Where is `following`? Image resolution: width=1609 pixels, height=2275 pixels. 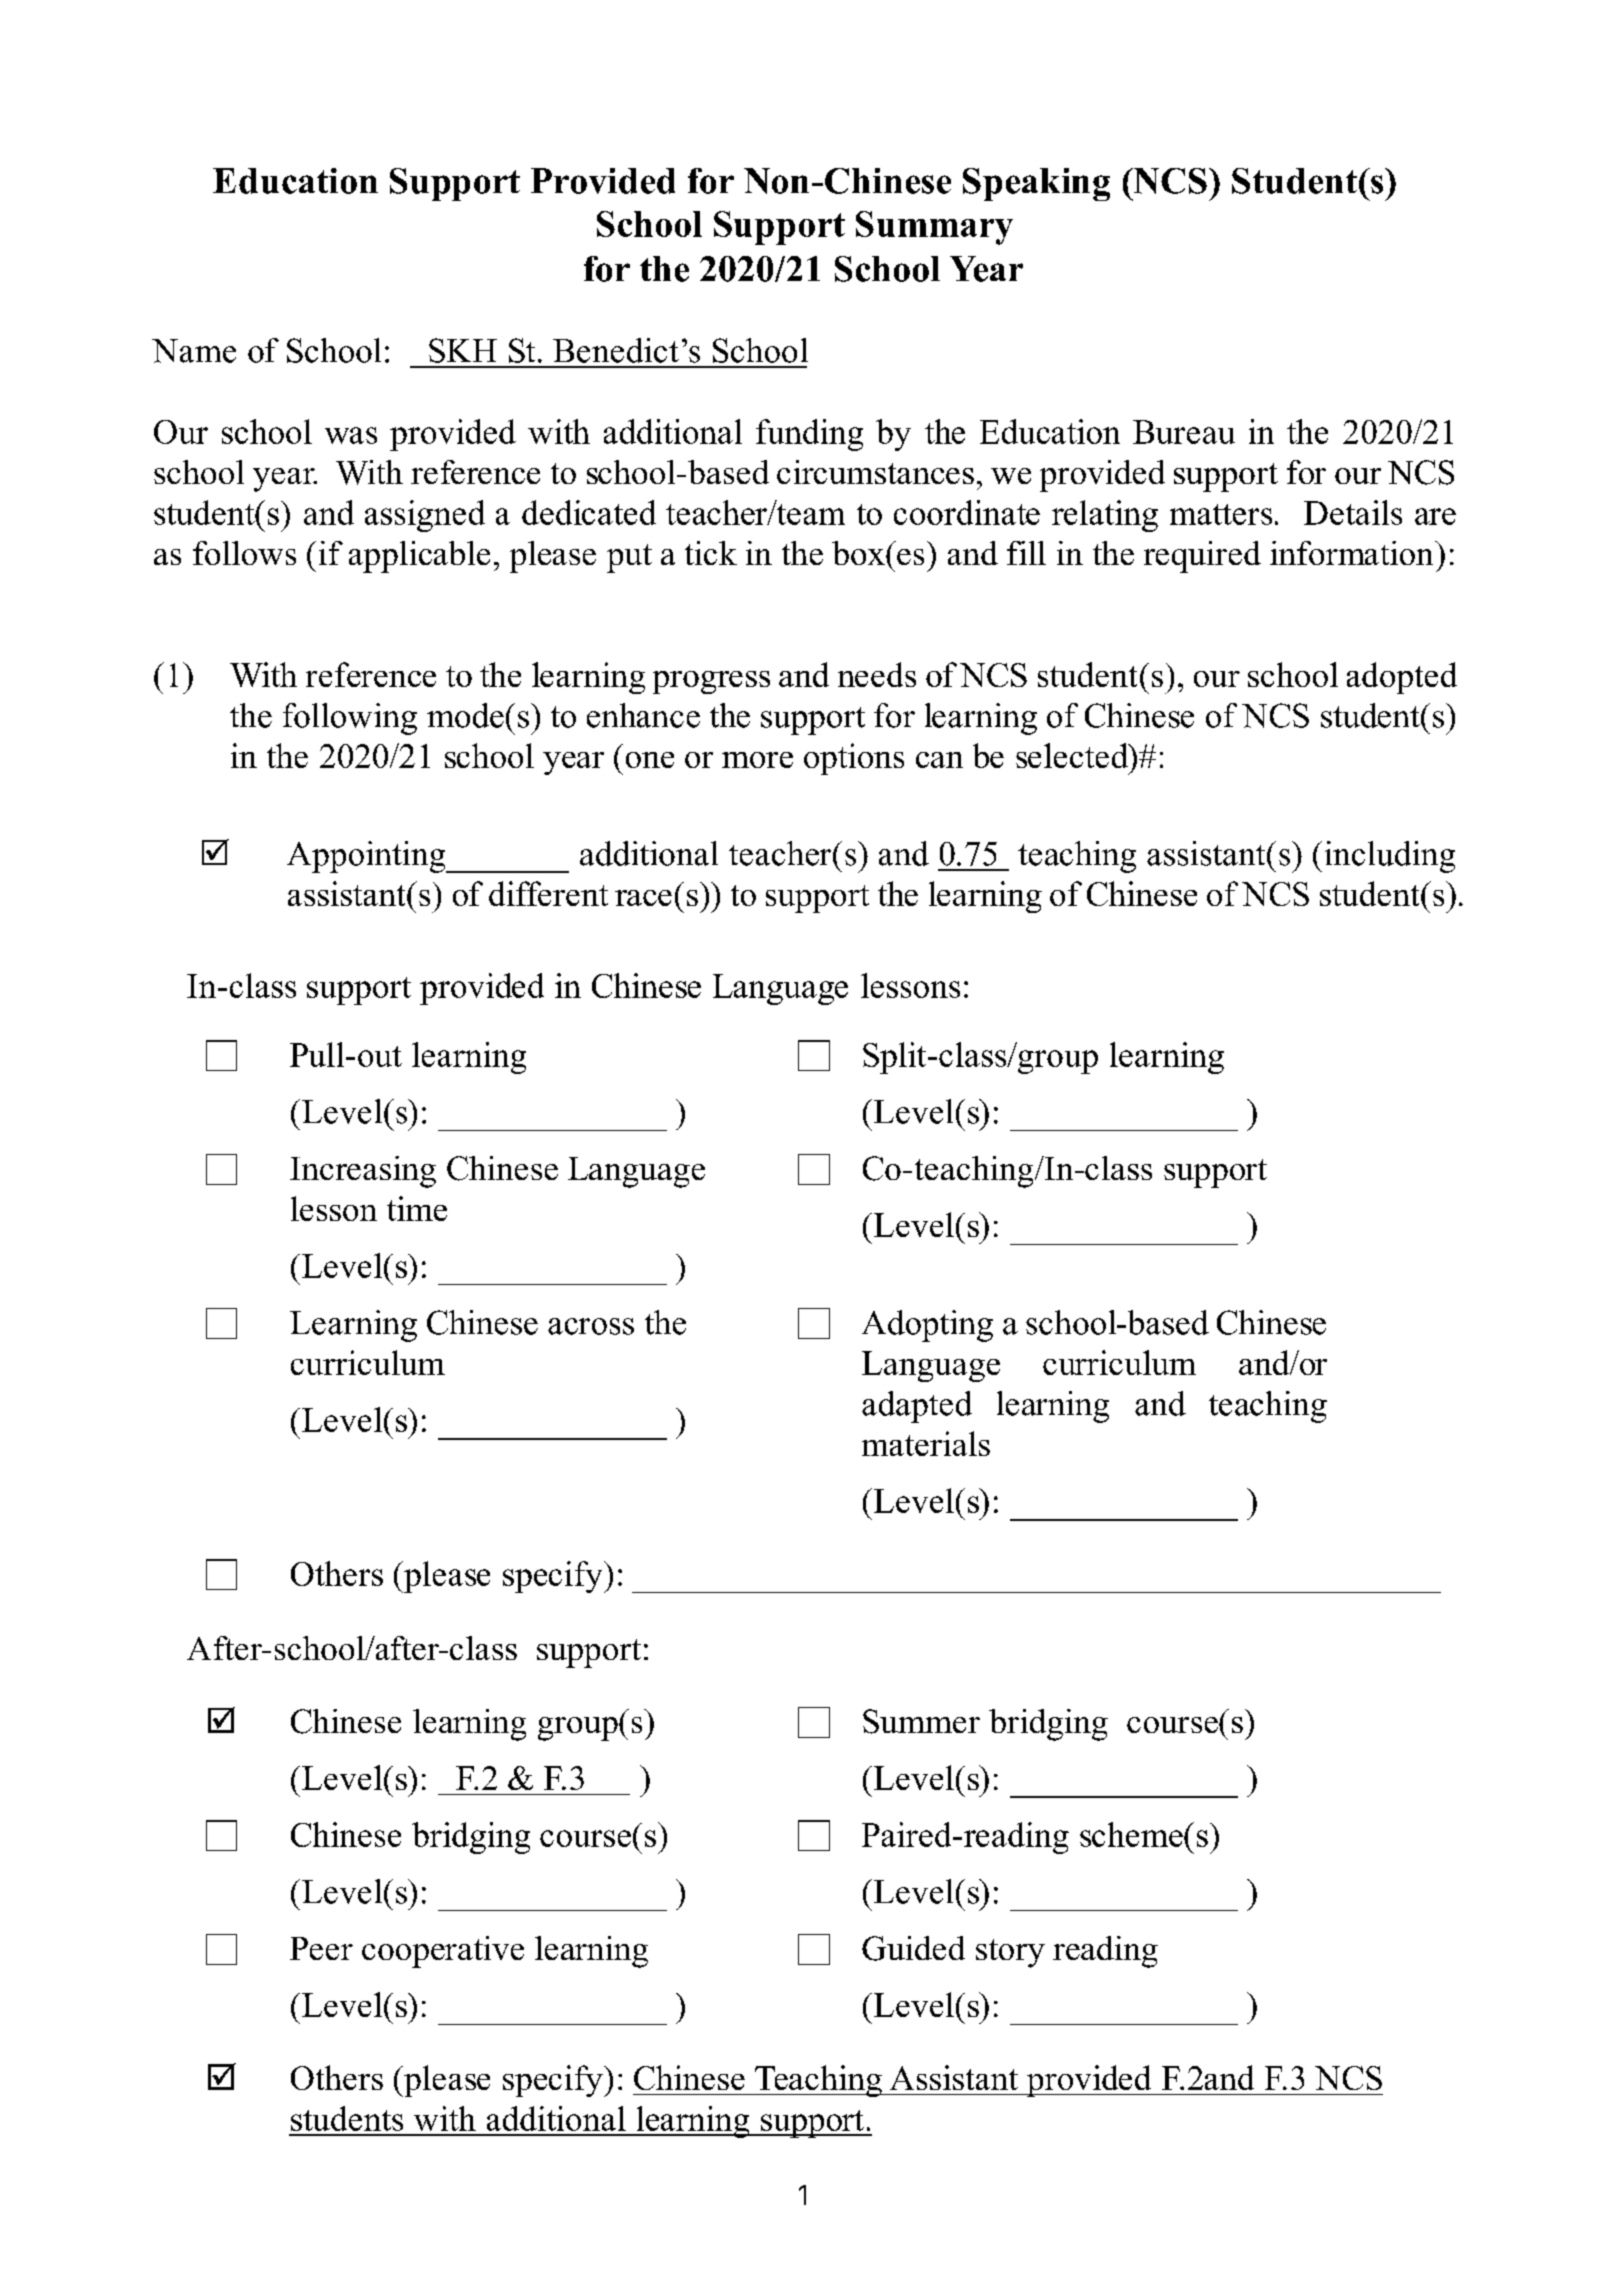
following is located at coordinates (350, 719).
